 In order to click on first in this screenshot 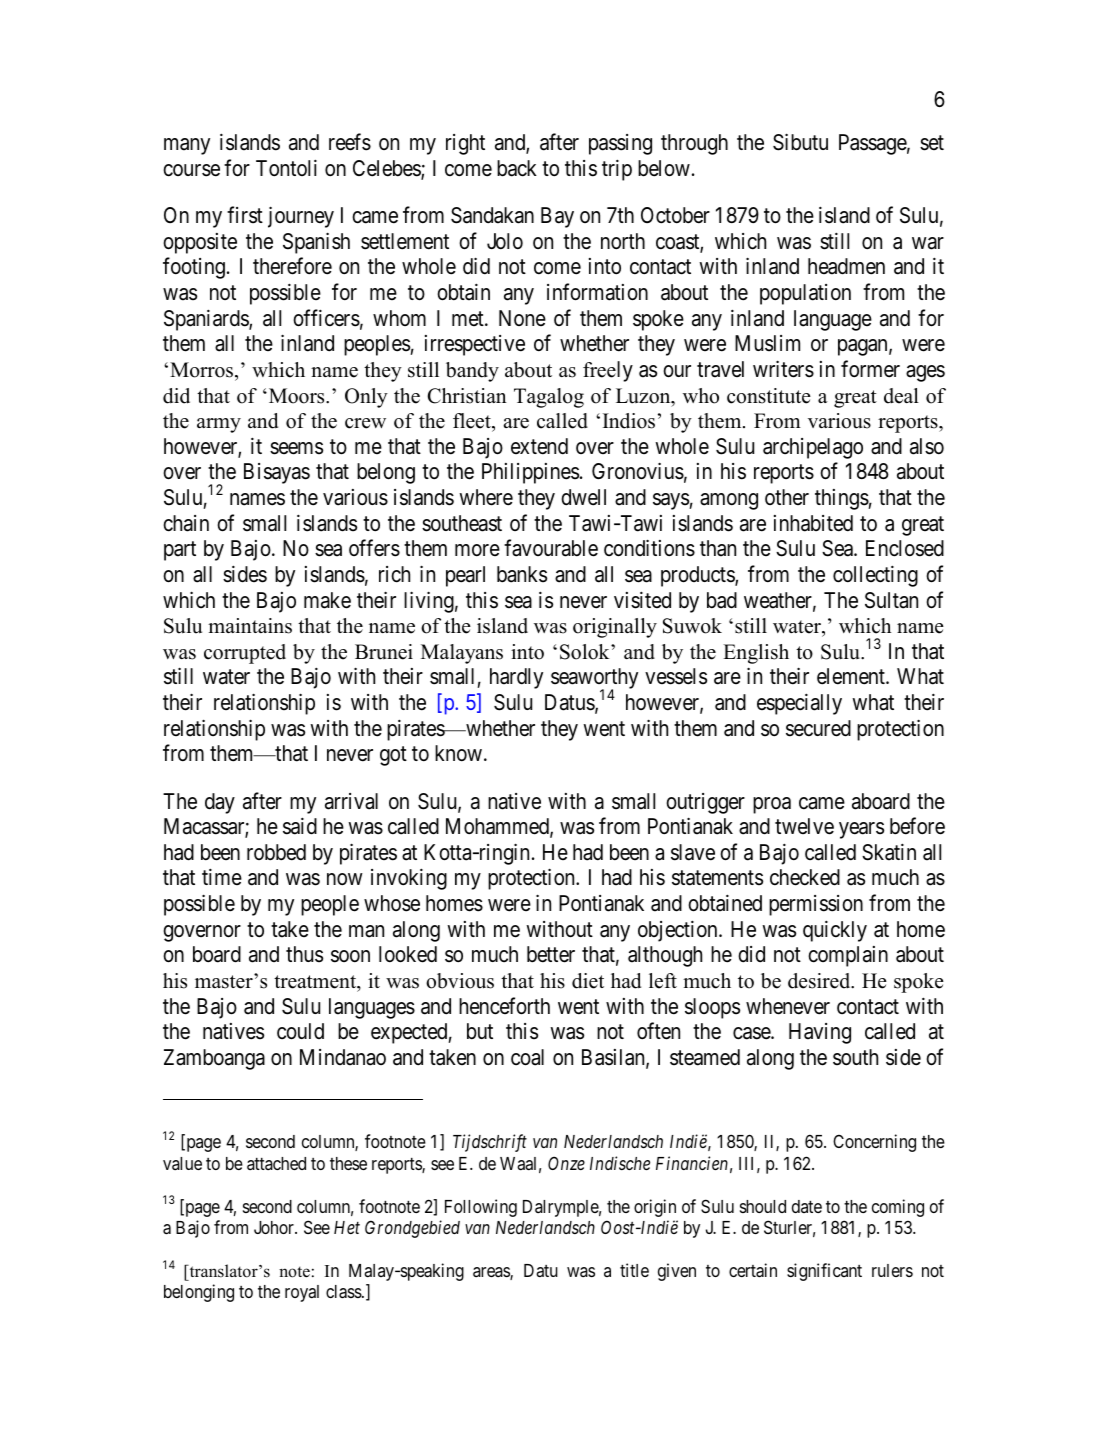, I will do `click(245, 215)`.
